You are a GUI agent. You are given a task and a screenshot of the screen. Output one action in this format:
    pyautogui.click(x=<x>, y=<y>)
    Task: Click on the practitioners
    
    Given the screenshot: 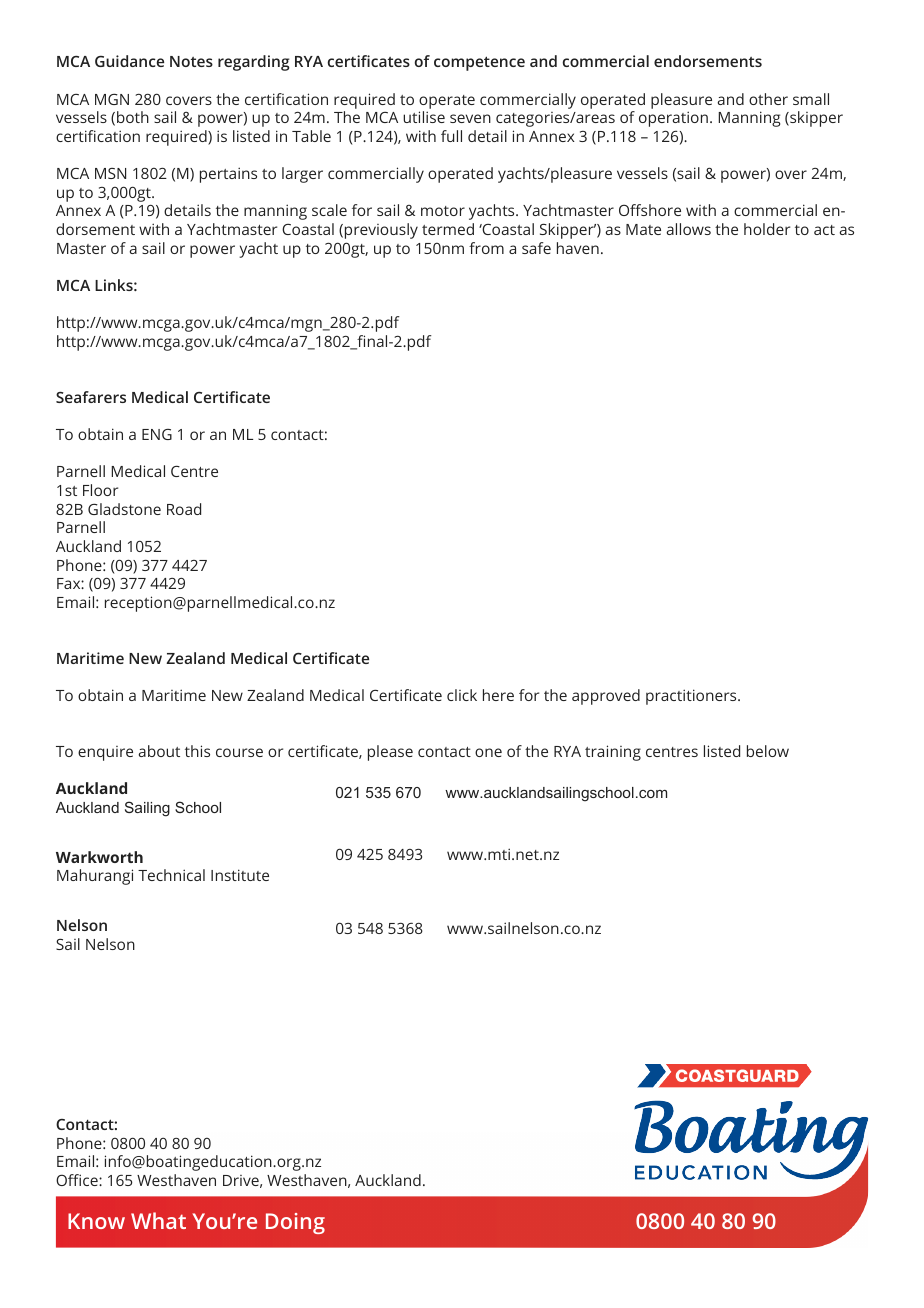 What is the action you would take?
    pyautogui.click(x=692, y=697)
